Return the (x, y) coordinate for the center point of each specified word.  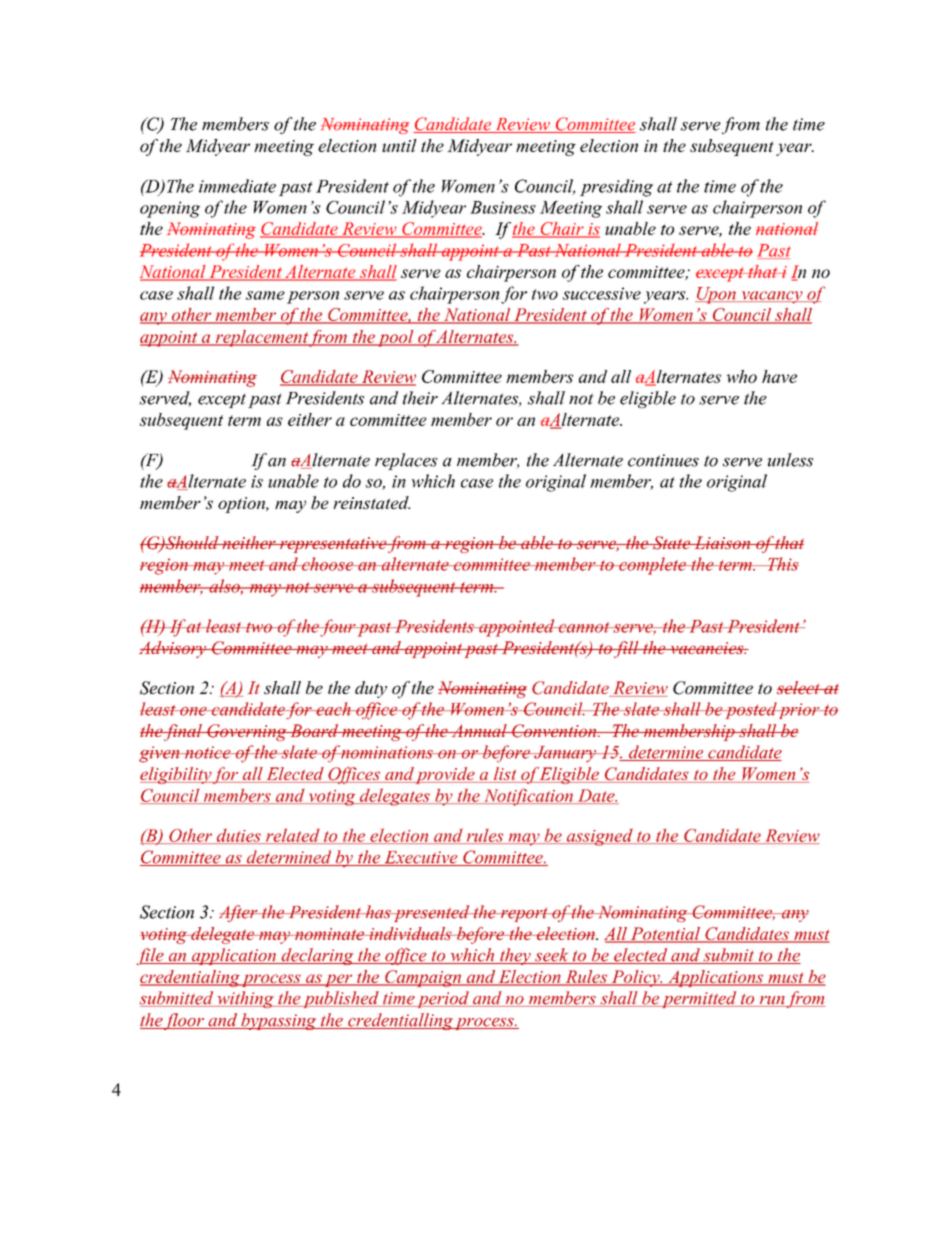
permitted (699, 999)
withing (245, 999)
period (443, 999)
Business (503, 207)
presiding (616, 188)
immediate (237, 186)
